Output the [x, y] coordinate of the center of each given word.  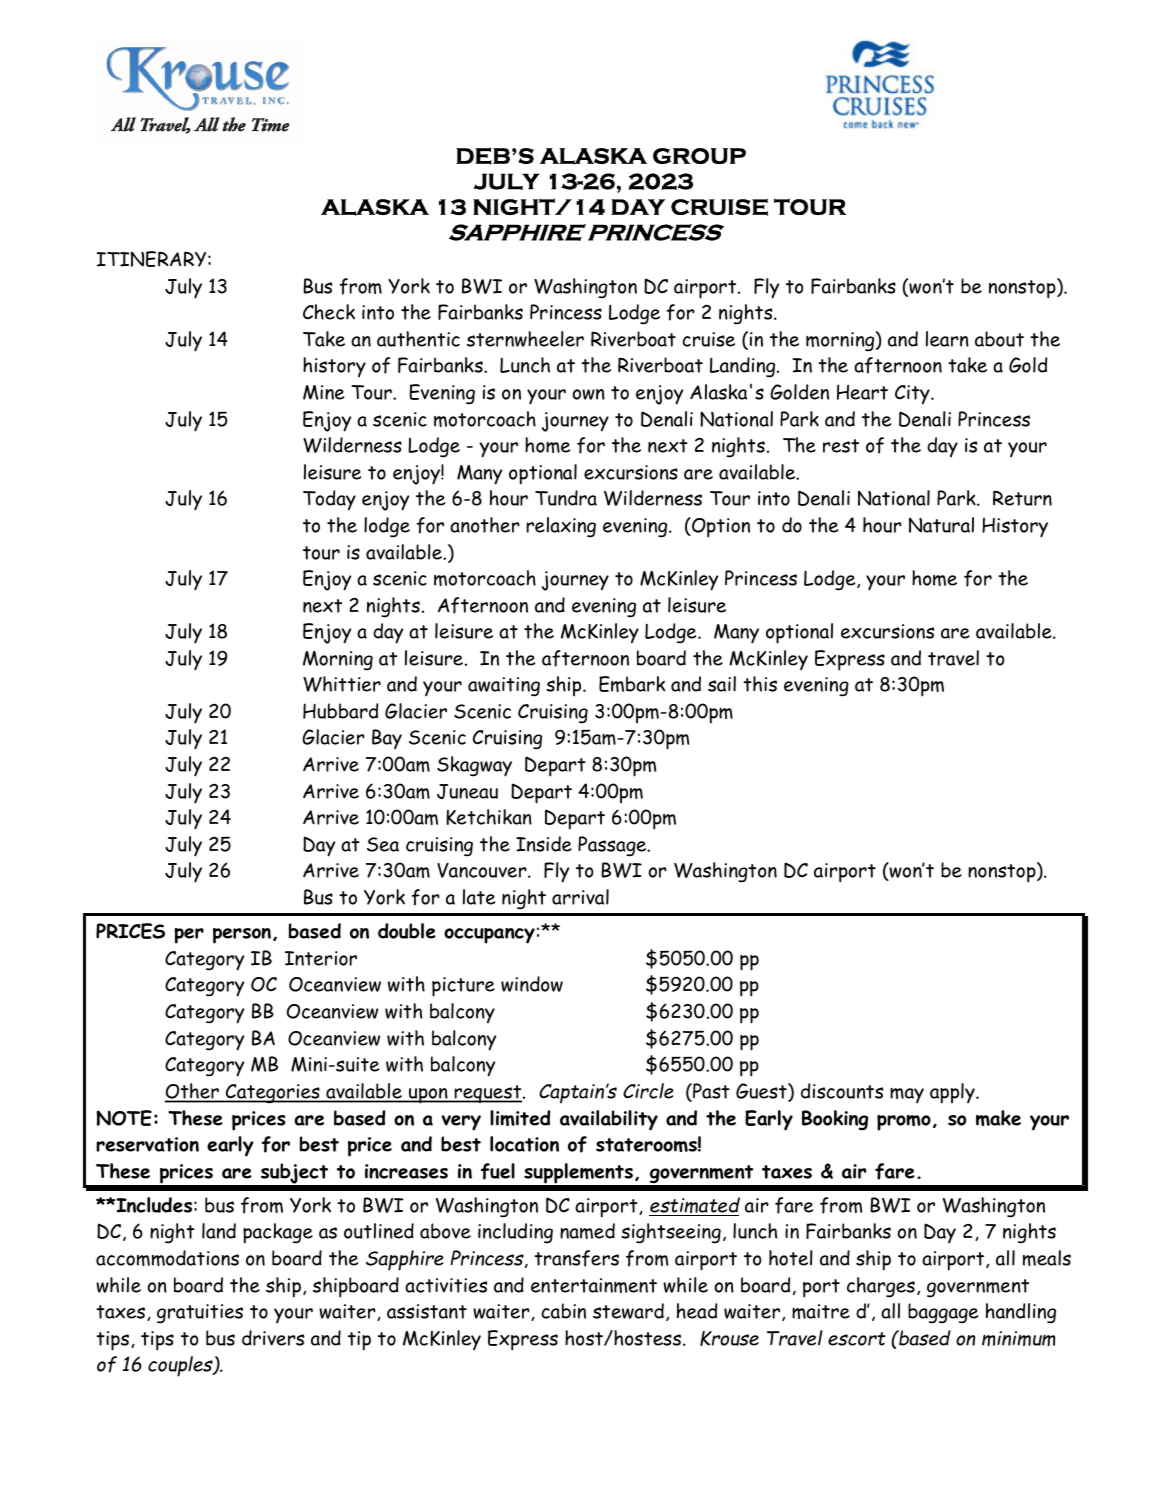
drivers [273, 1338]
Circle [648, 1091]
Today [329, 500]
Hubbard [340, 711]
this [760, 684]
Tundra [566, 498]
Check [329, 312]
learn [947, 339]
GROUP [699, 156]
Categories [273, 1094]
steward [628, 1311]
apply [953, 1093]
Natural [941, 525]
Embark [632, 684]
